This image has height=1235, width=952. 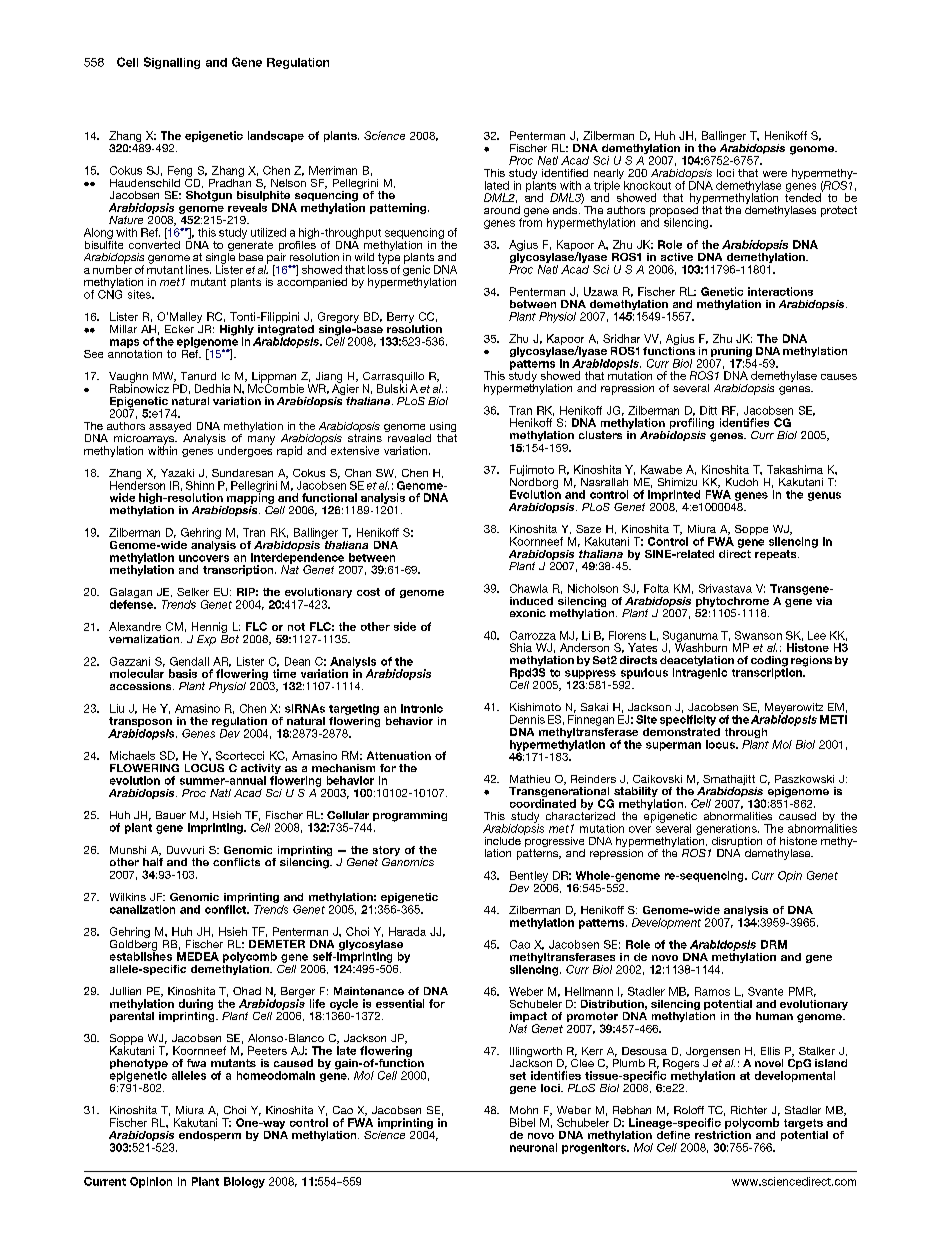 I want to click on profiling, so click(x=691, y=425).
